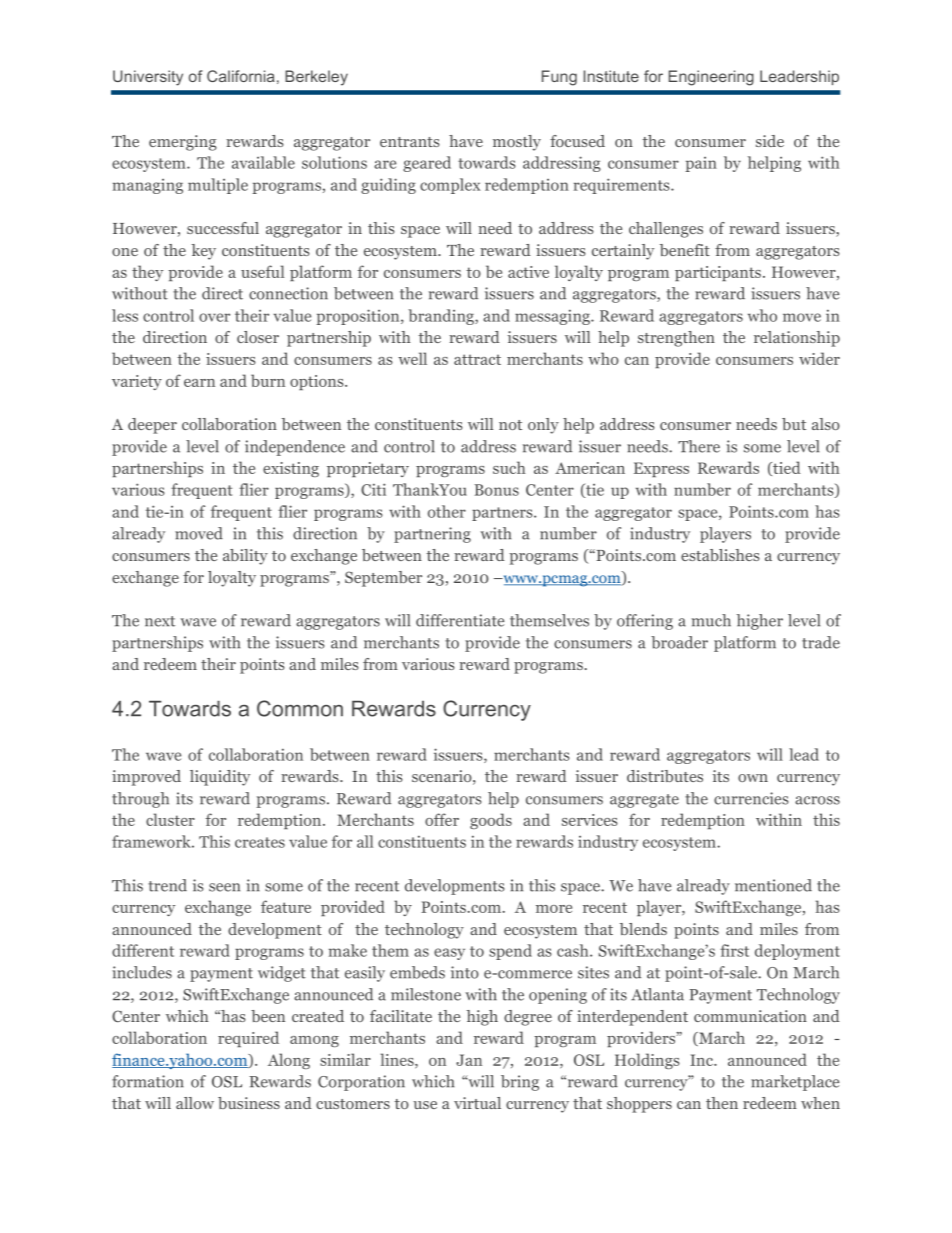 The width and height of the document is (952, 1233). Describe the element at coordinates (517, 143) in the document. I see `mostly` at that location.
